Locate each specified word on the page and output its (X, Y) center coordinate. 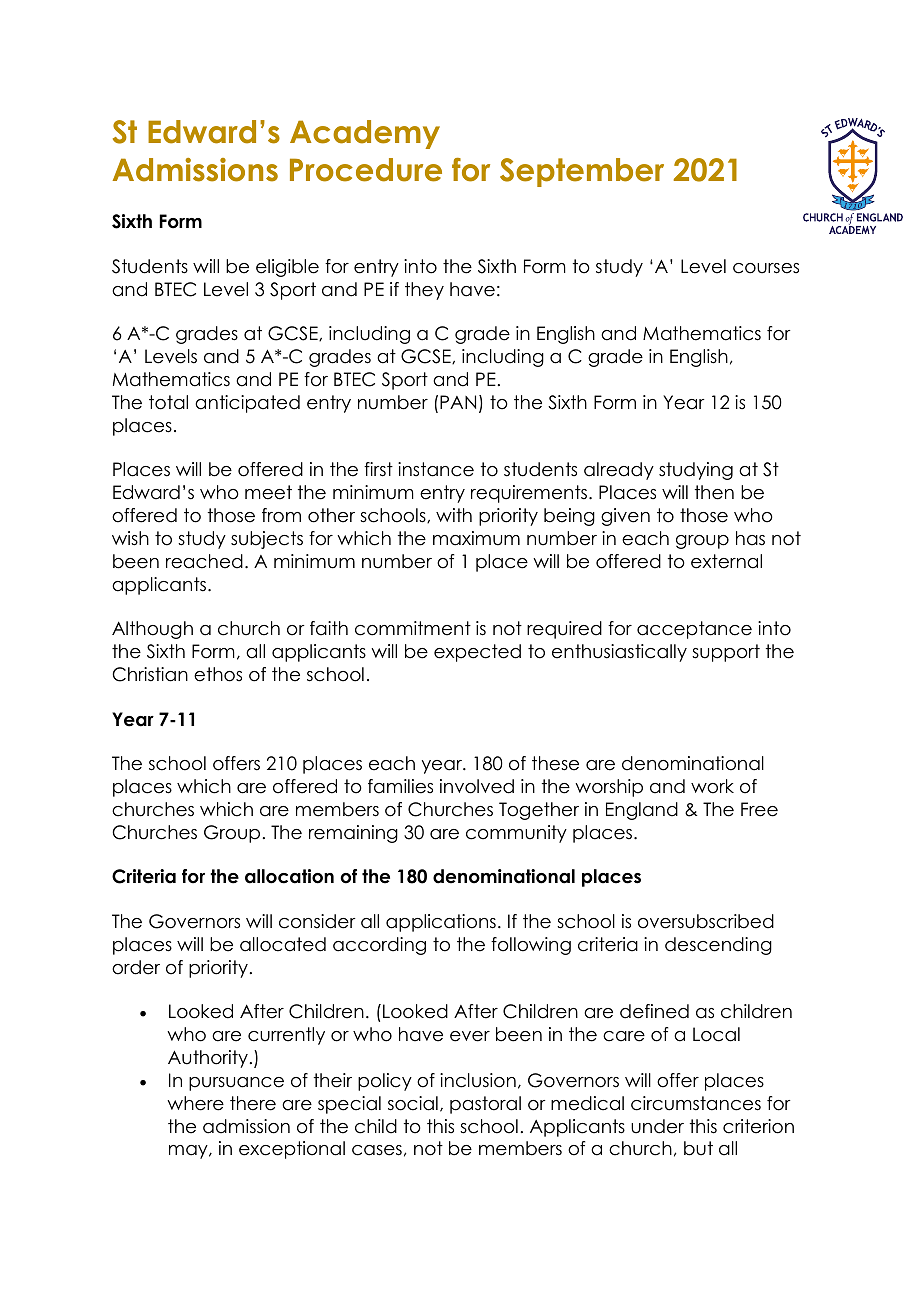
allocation (289, 876)
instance (436, 469)
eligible (287, 268)
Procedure (366, 170)
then (714, 492)
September (582, 172)
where (195, 1103)
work (712, 786)
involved (477, 786)
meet (268, 492)
